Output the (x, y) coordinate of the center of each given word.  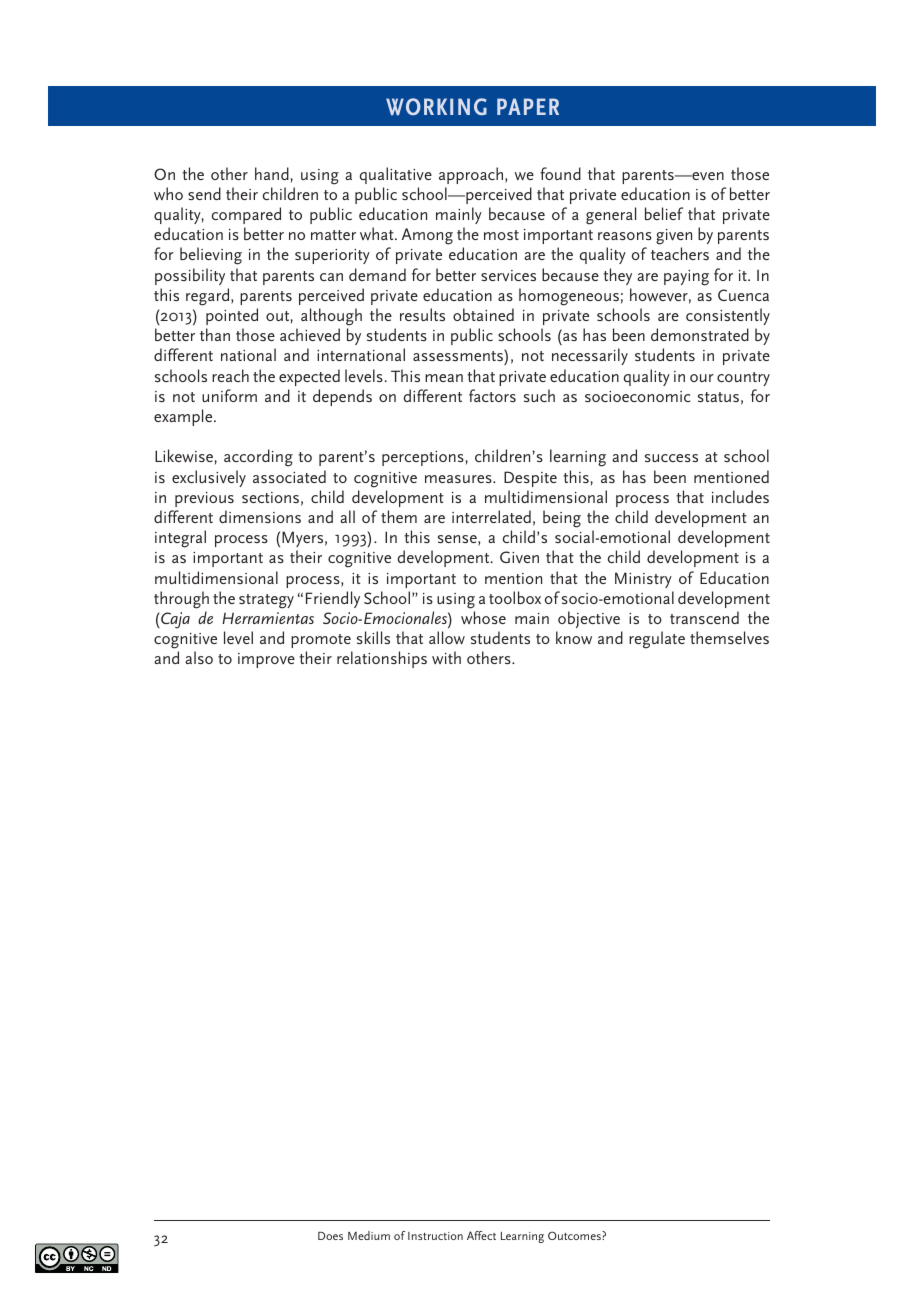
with (446, 657)
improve (266, 660)
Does (330, 1236)
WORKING (436, 107)
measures (459, 479)
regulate (657, 640)
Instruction (435, 1236)
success (671, 458)
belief (664, 213)
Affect (481, 1235)
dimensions (260, 516)
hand (272, 173)
